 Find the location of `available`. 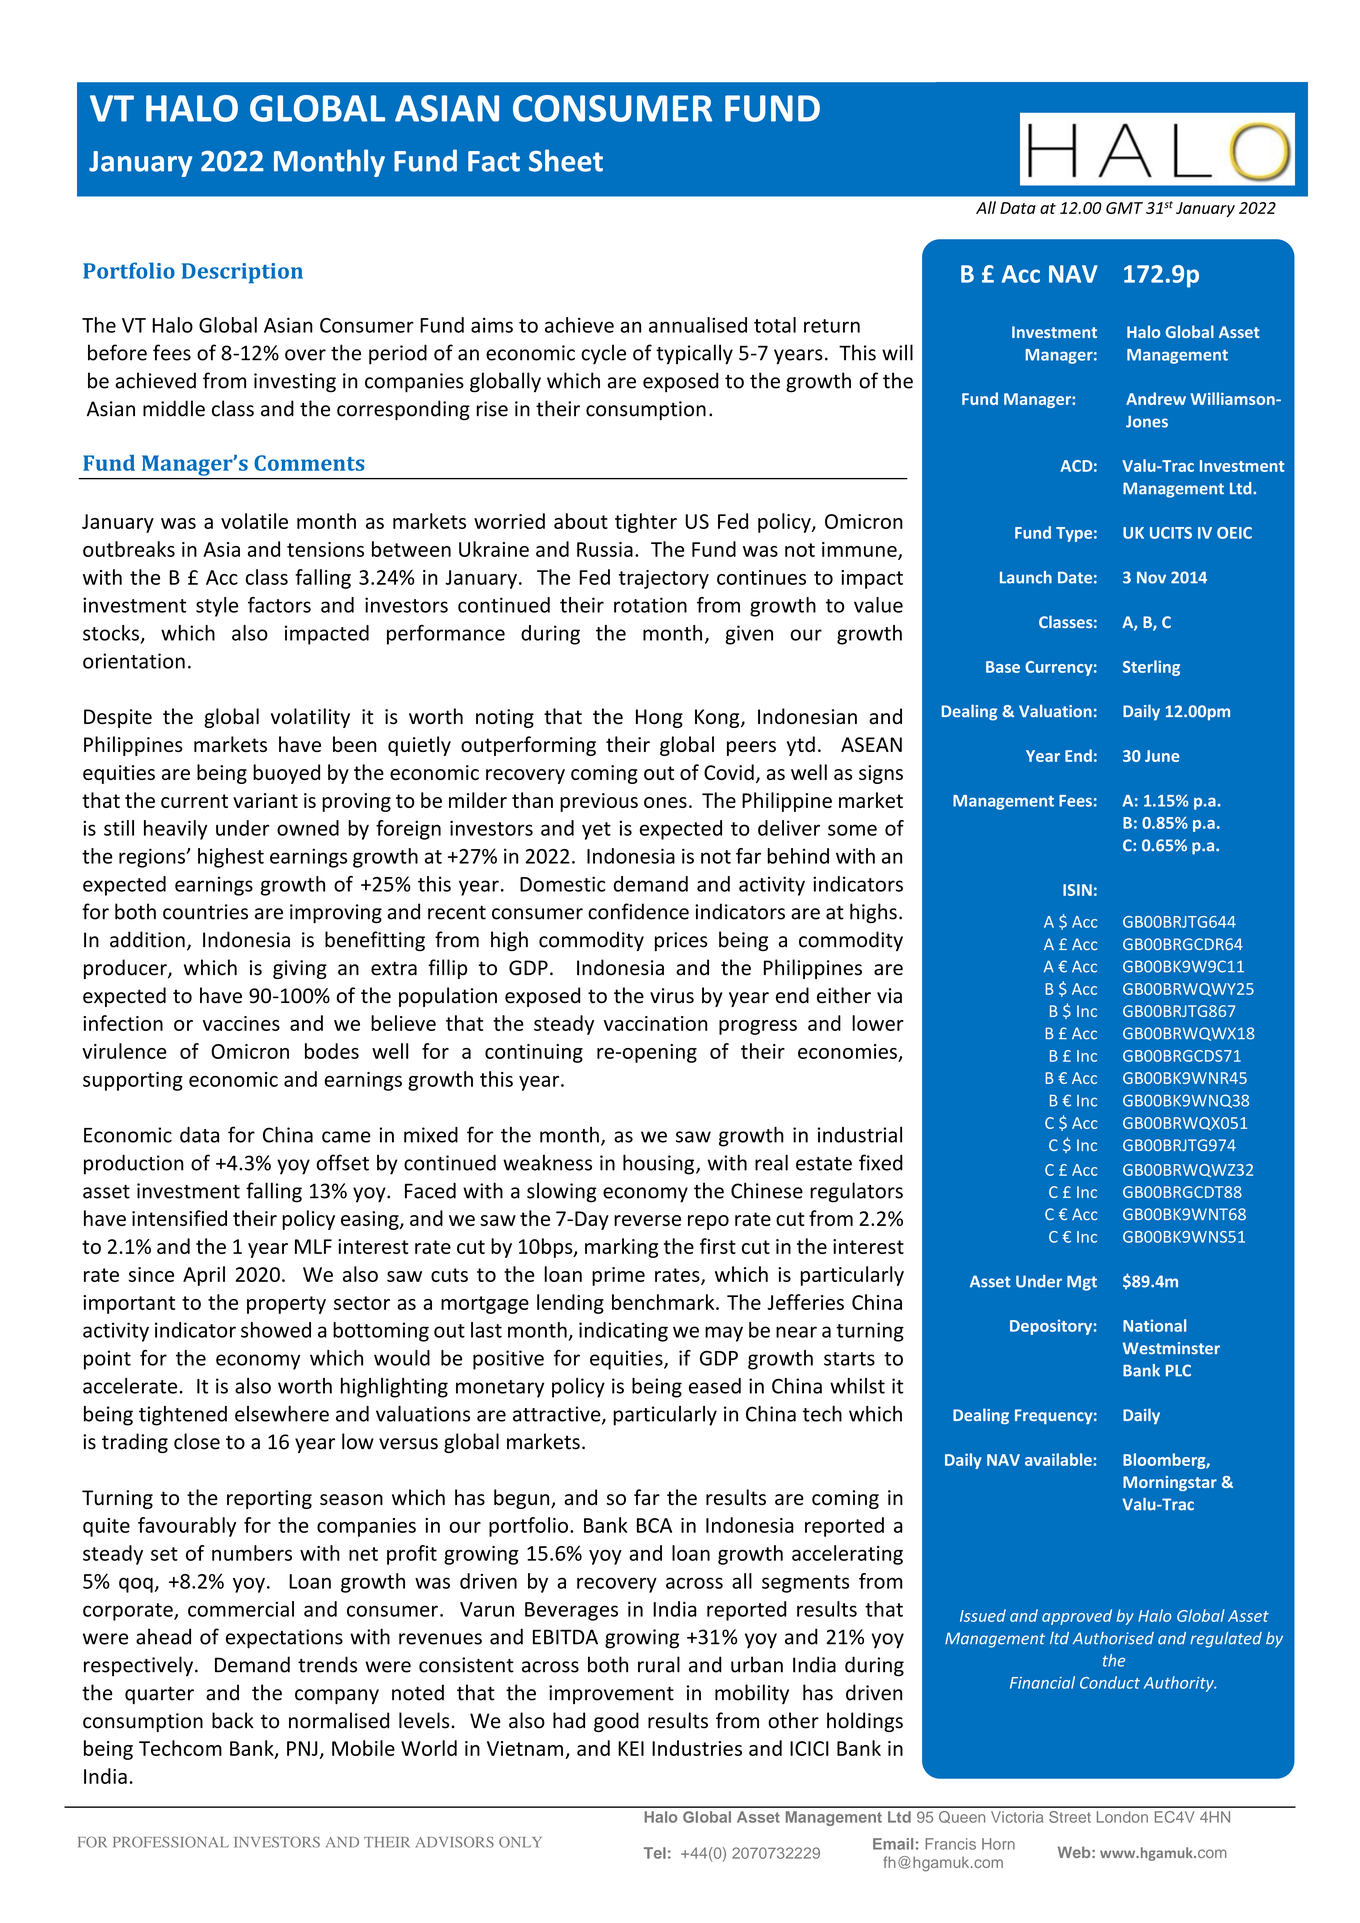

available is located at coordinates (1059, 1459).
